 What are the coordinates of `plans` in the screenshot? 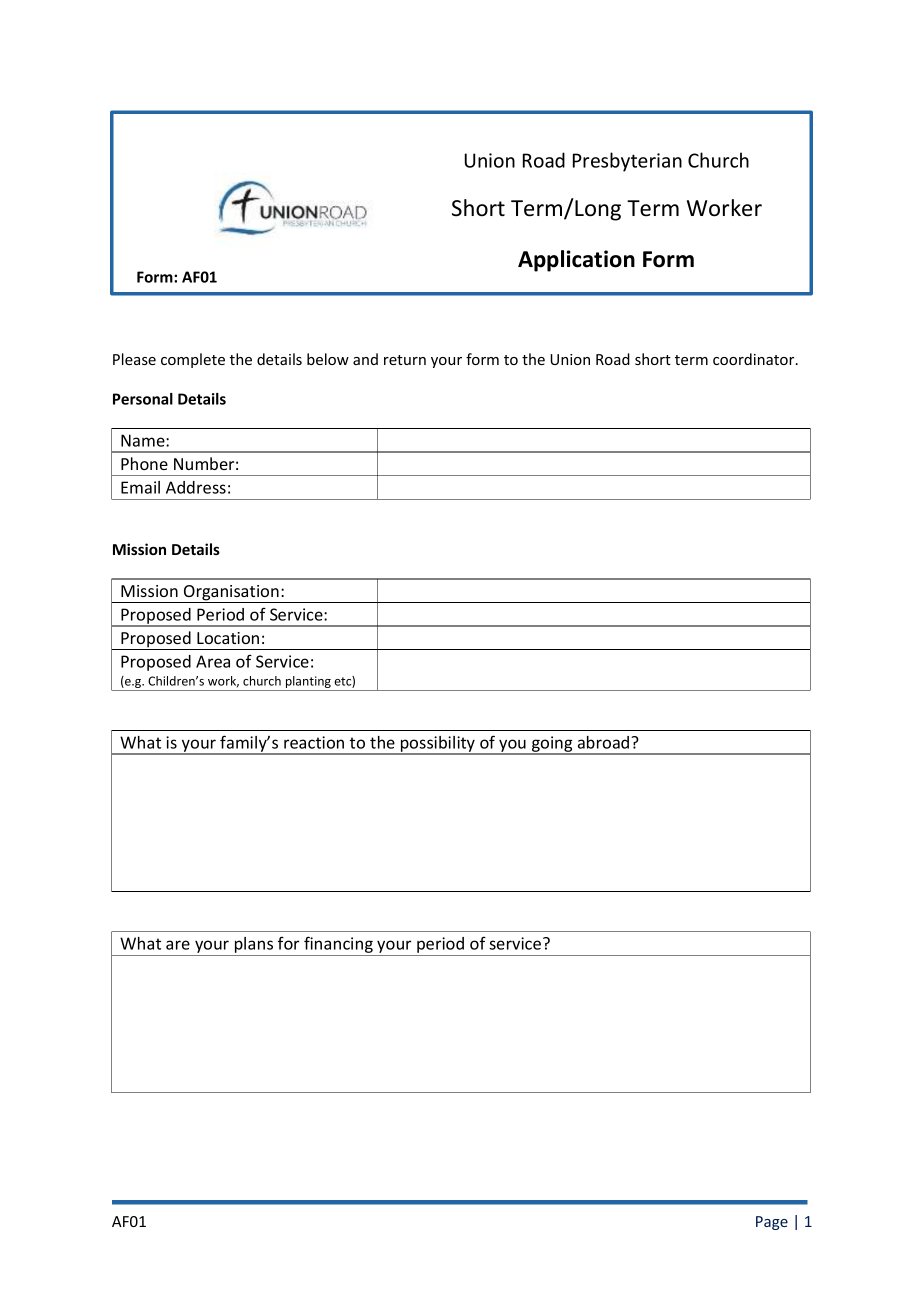 It's located at (254, 946).
